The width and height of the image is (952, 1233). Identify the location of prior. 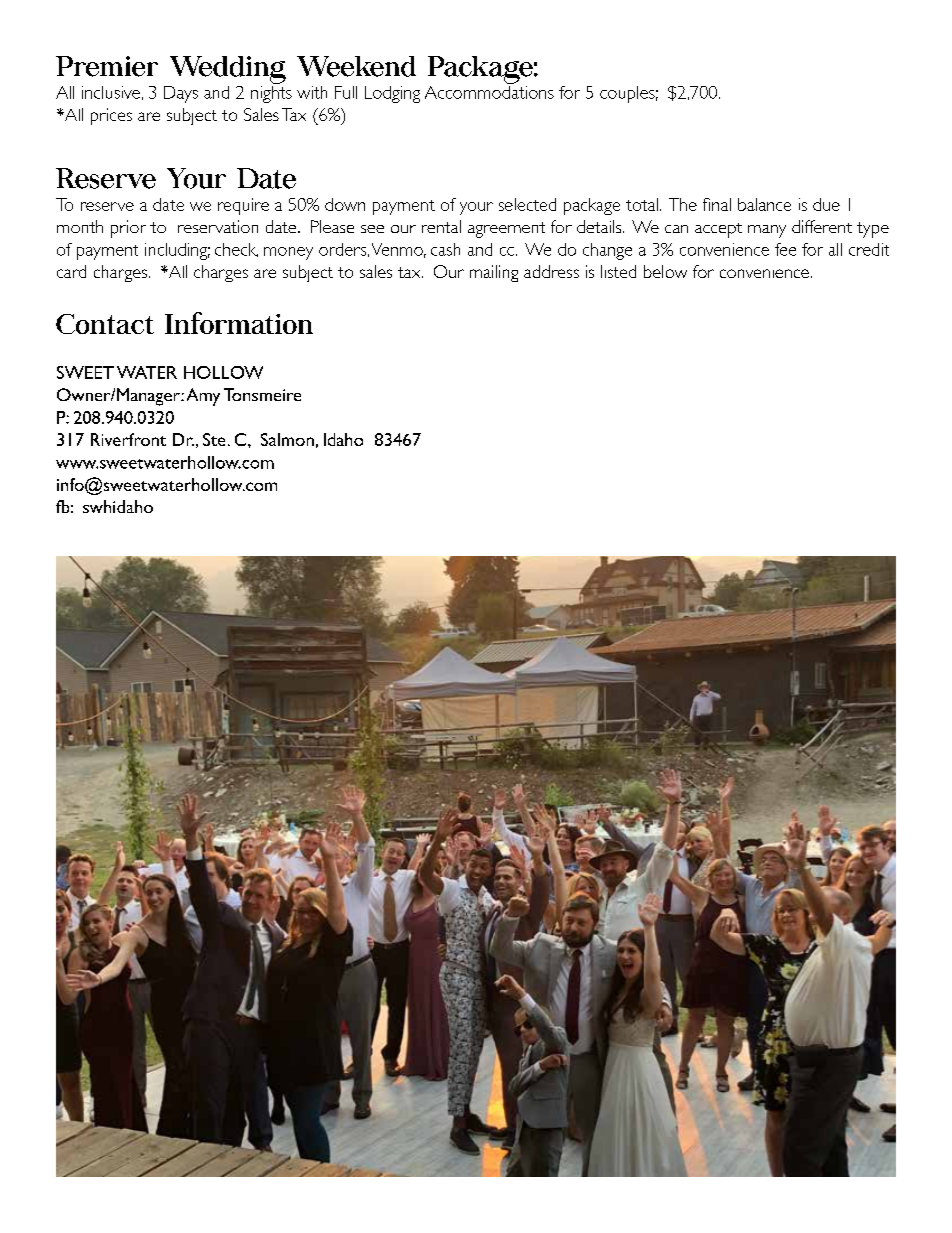
(128, 229).
